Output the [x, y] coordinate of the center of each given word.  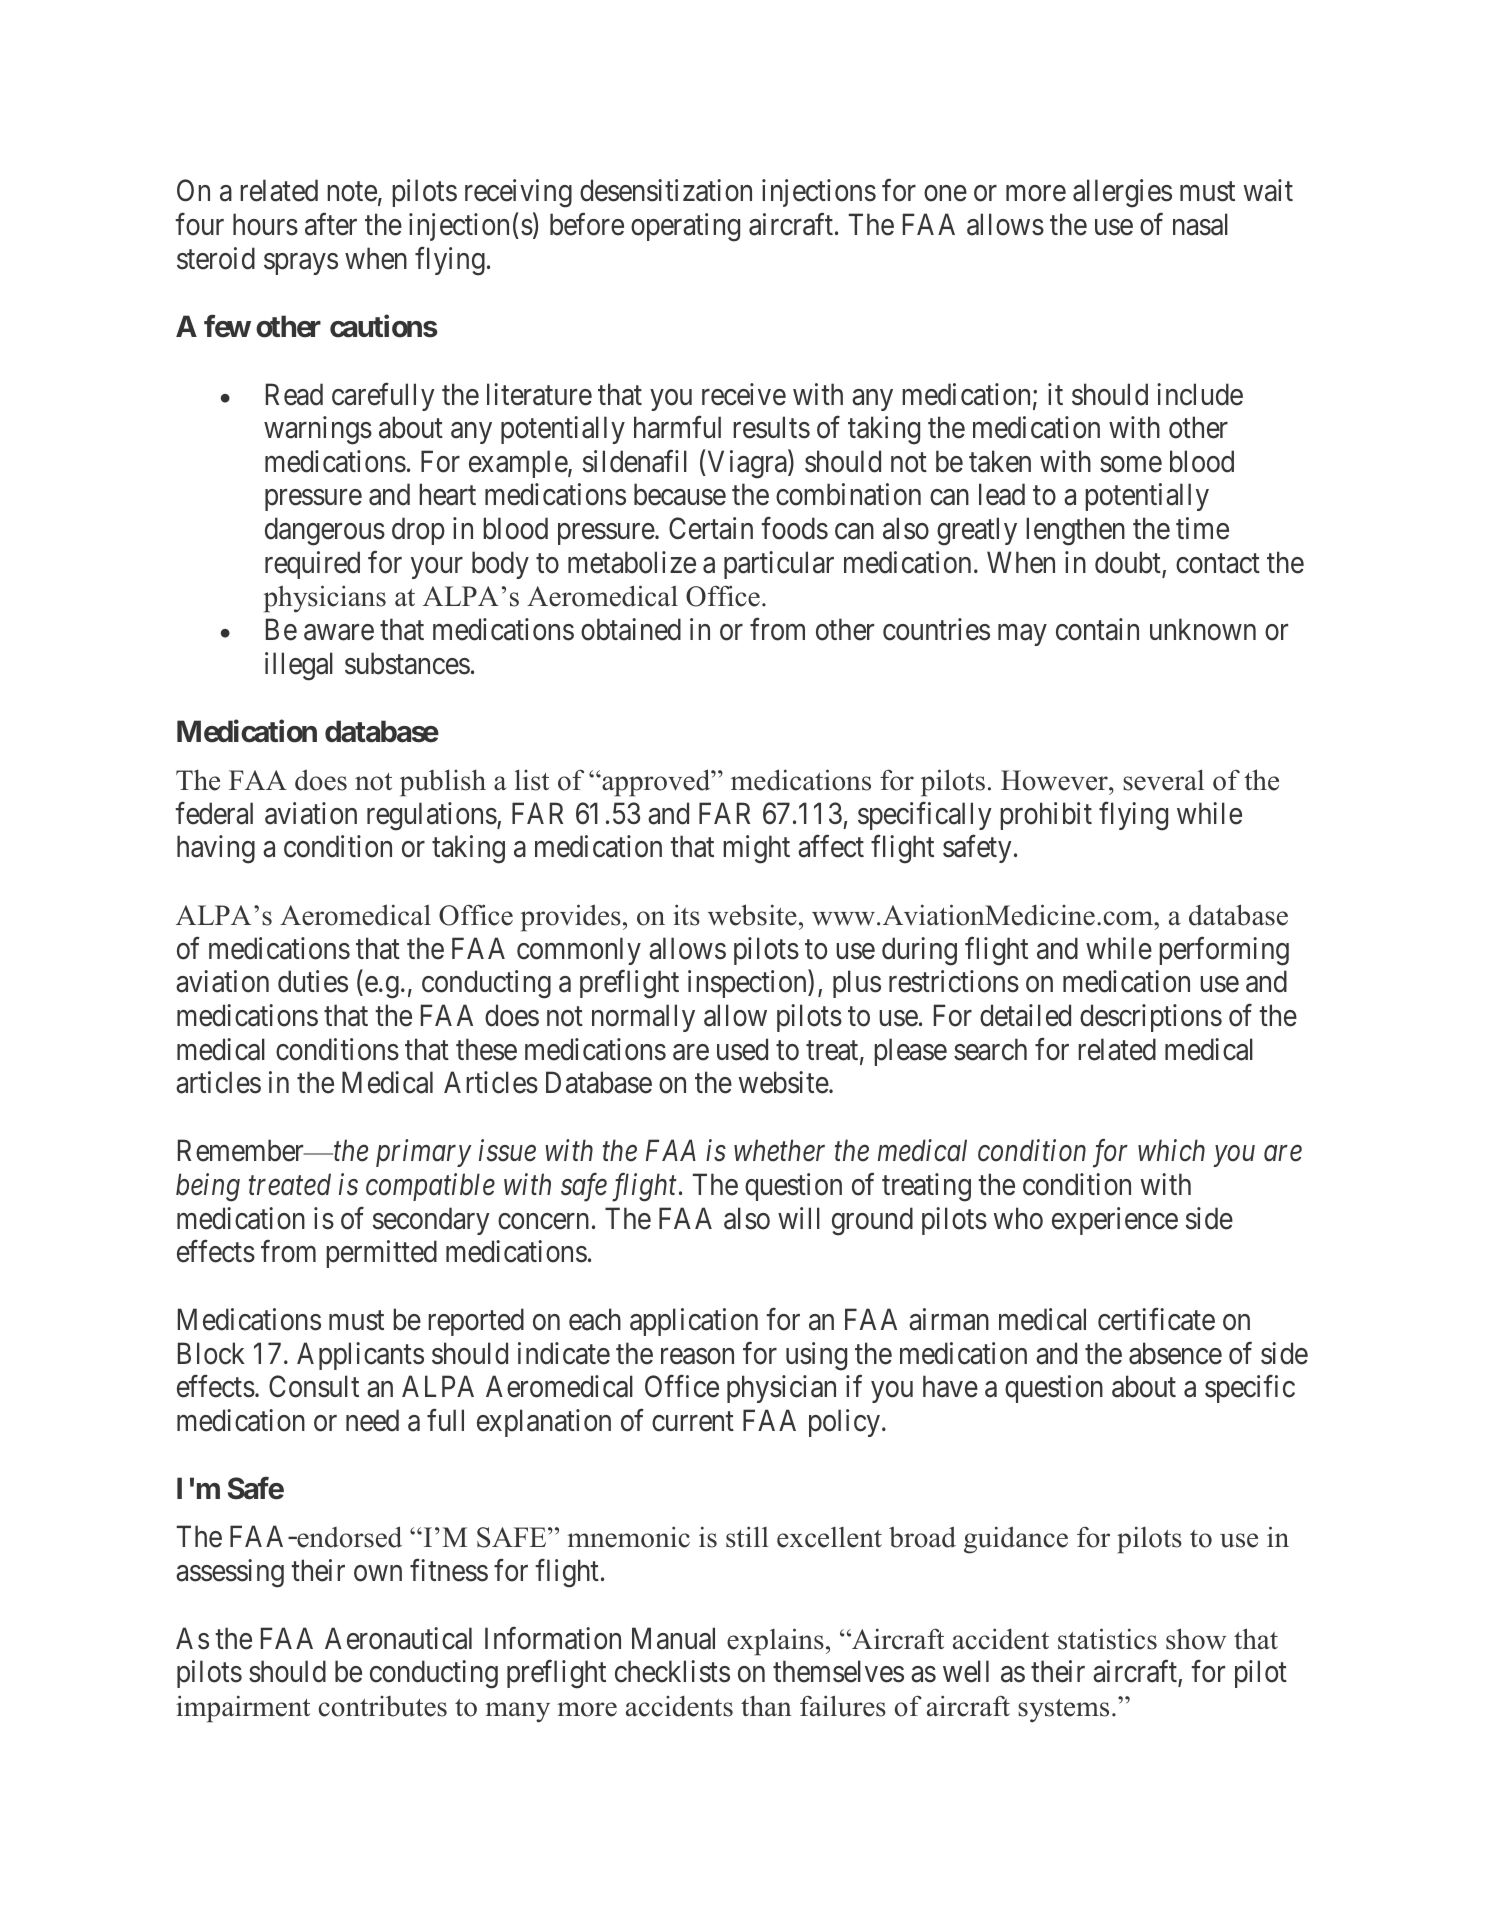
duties [313, 981]
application [694, 1322]
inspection [748, 984]
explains [775, 1642]
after [331, 224]
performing [1224, 951]
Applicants [360, 1356]
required [312, 565]
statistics [1107, 1639]
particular [779, 565]
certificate [1156, 1319]
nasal [1200, 224]
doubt [1129, 563]
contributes [383, 1706]
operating [685, 227]
